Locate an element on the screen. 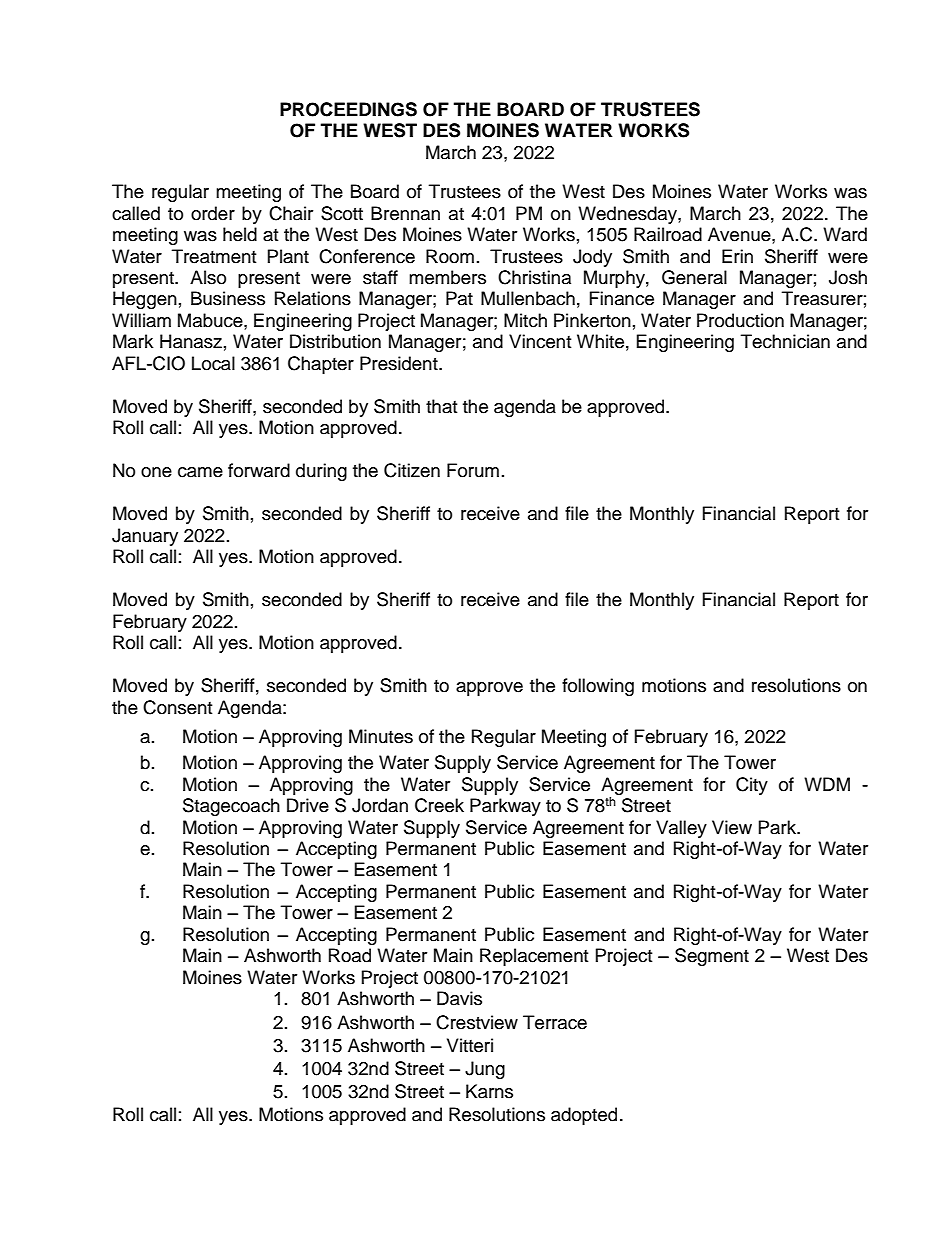 Image resolution: width=952 pixels, height=1233 pixels. January is located at coordinates (145, 537).
